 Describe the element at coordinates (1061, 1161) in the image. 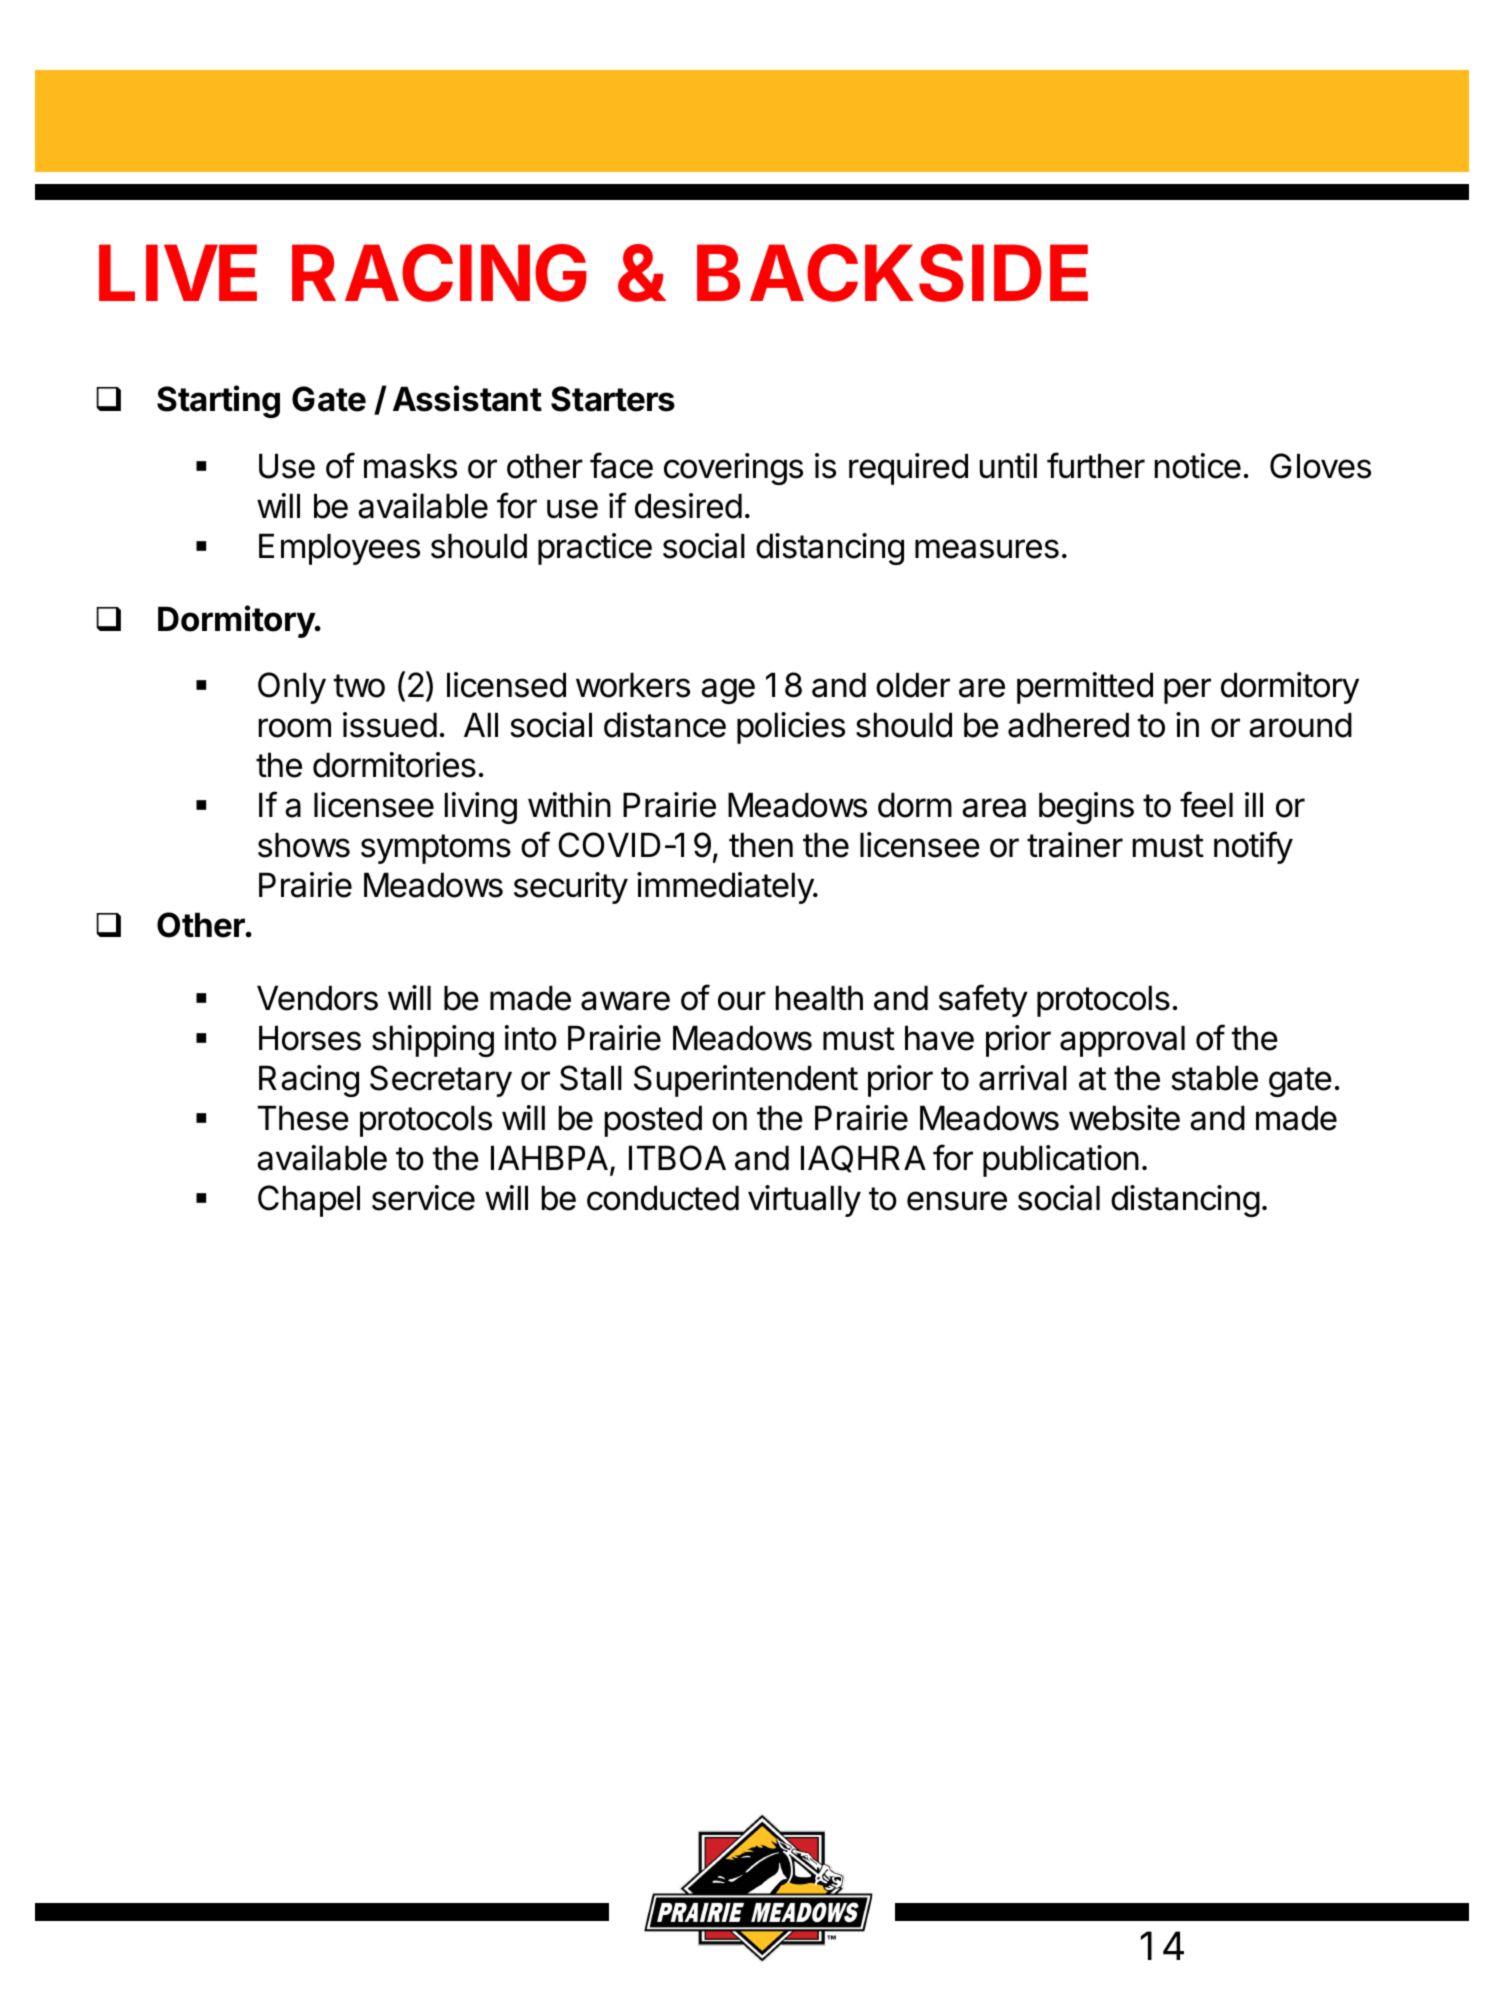

I see `publication` at that location.
